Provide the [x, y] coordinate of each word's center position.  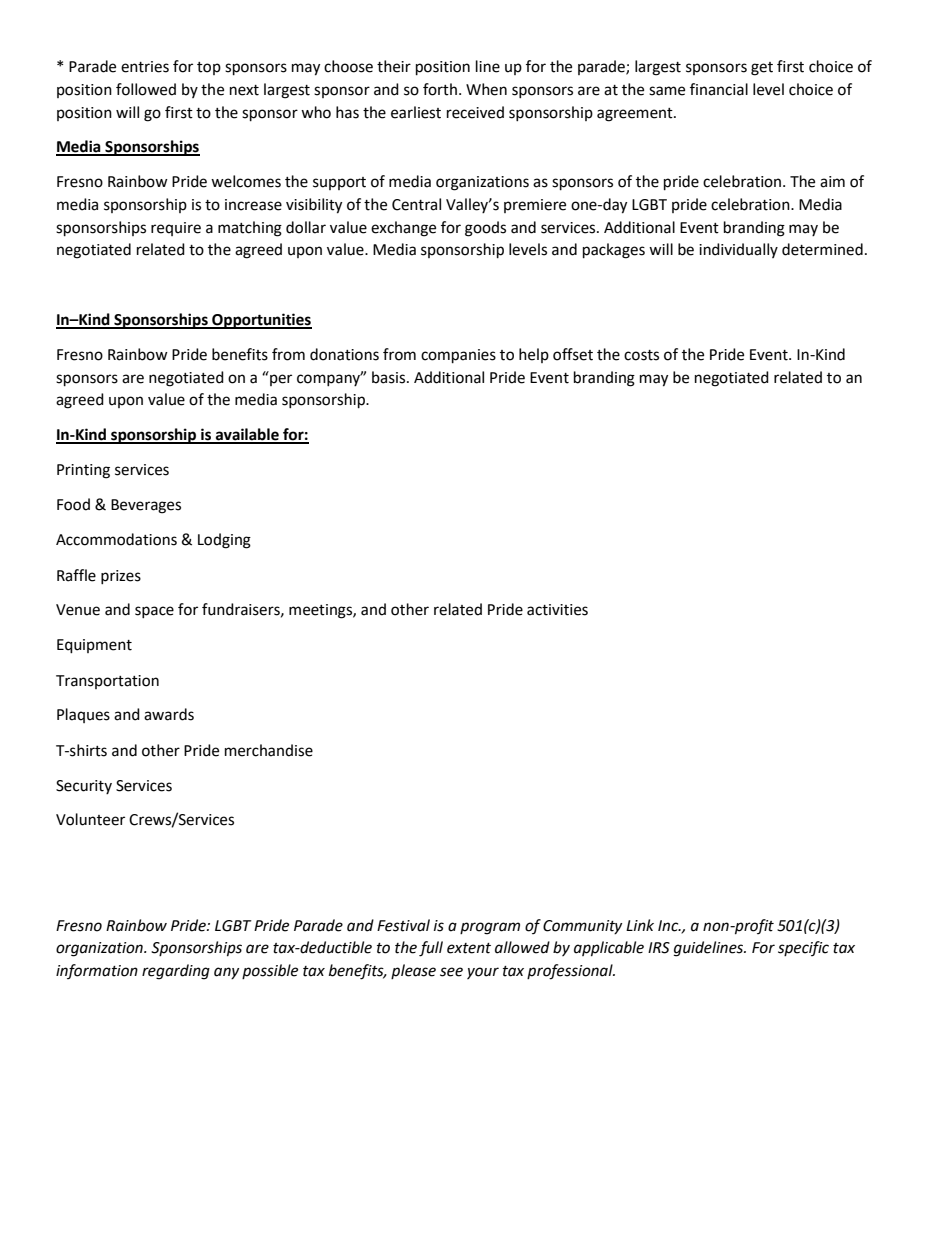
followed [146, 89]
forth [440, 89]
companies [458, 356]
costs [641, 355]
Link [640, 925]
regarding [176, 972]
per [281, 380]
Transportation [107, 682]
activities [557, 610]
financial [719, 89]
